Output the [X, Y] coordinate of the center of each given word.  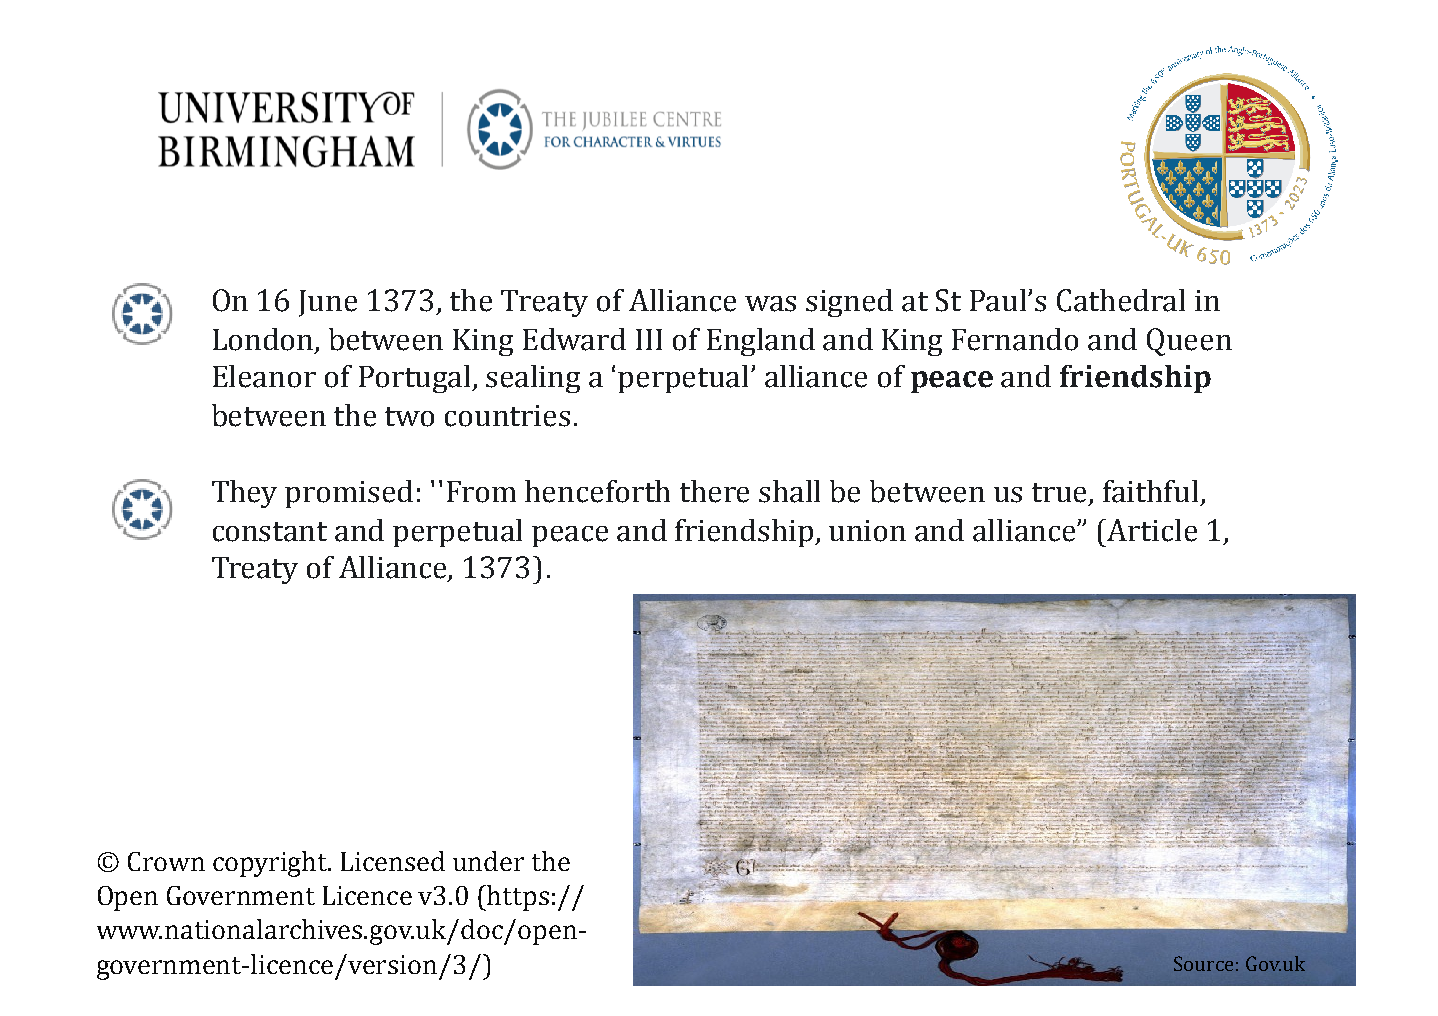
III [649, 339]
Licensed [393, 861]
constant [270, 532]
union [867, 531]
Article [1152, 530]
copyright [271, 864]
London [264, 340]
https [518, 898]
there [714, 491]
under [488, 861]
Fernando [1015, 339]
